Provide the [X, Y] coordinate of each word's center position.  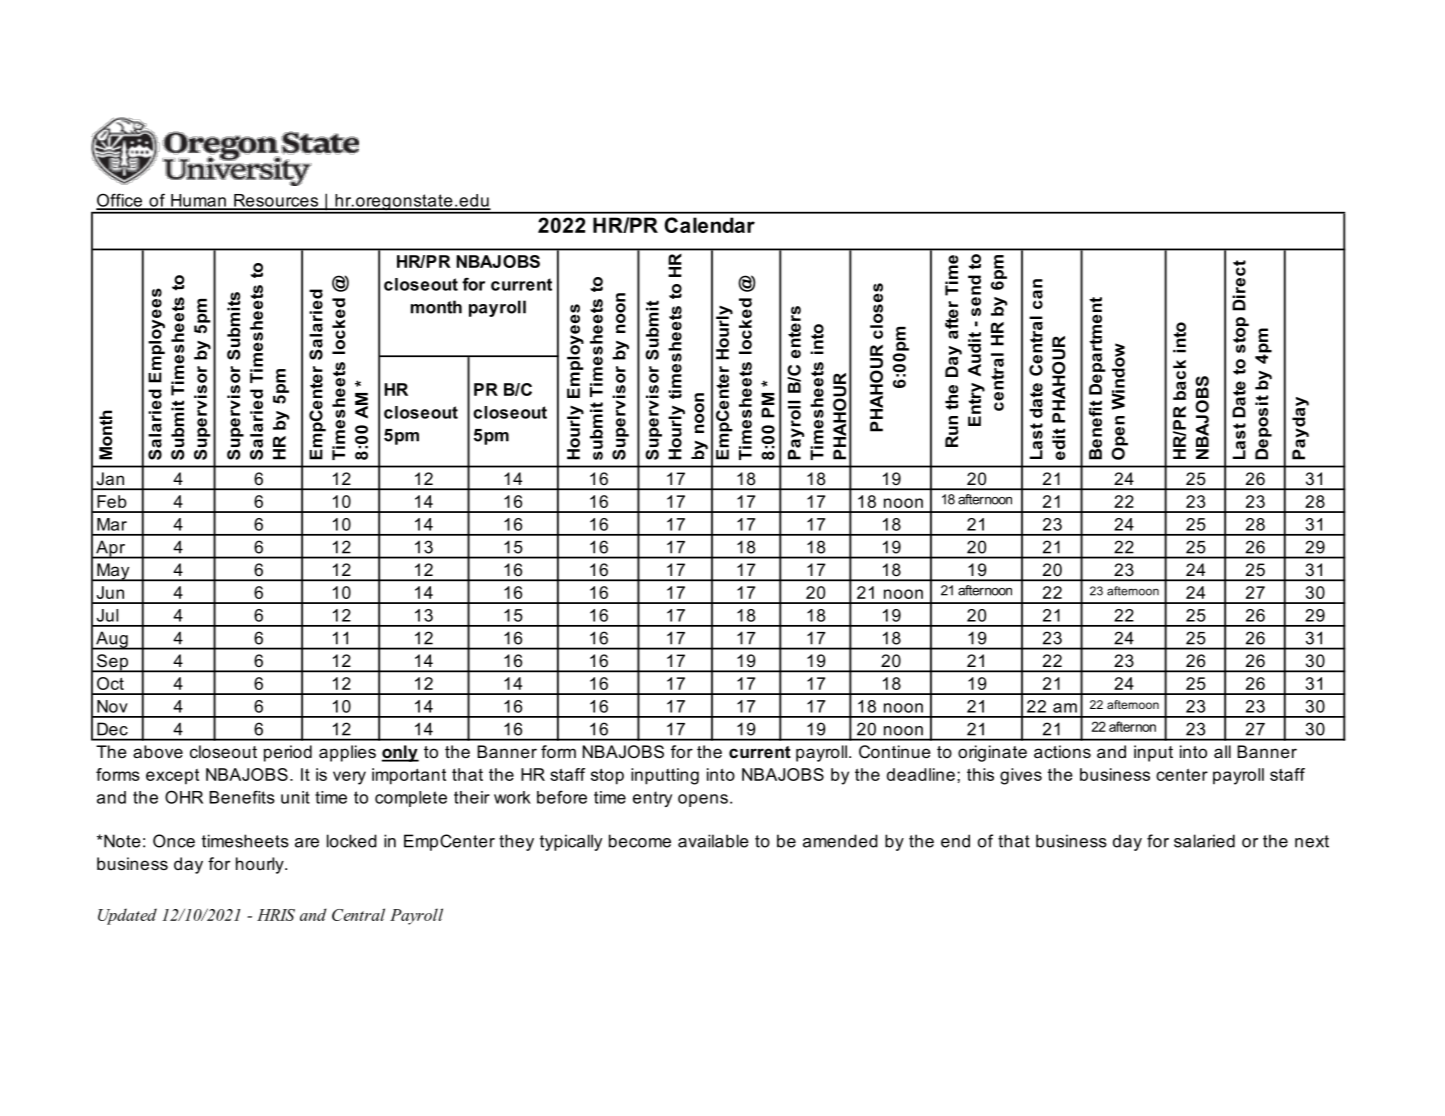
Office [120, 201]
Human [198, 201]
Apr [111, 549]
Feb [112, 501]
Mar [112, 524]
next [1312, 841]
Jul [107, 615]
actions [1062, 751]
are [307, 843]
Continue [895, 751]
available [713, 841]
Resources [276, 201]
